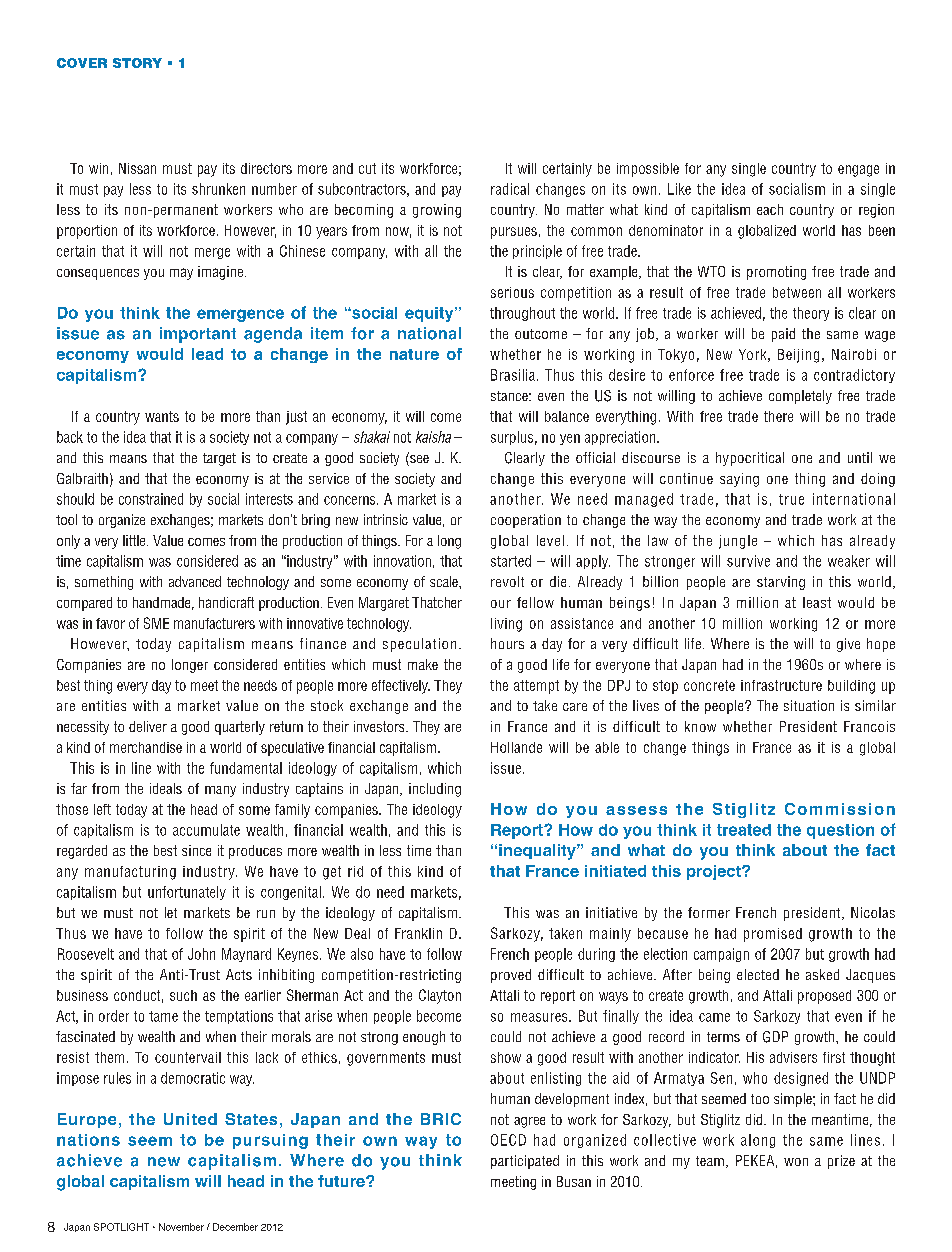 The width and height of the document is (952, 1252). What do you see at coordinates (858, 171) in the document?
I see `engage` at bounding box center [858, 171].
